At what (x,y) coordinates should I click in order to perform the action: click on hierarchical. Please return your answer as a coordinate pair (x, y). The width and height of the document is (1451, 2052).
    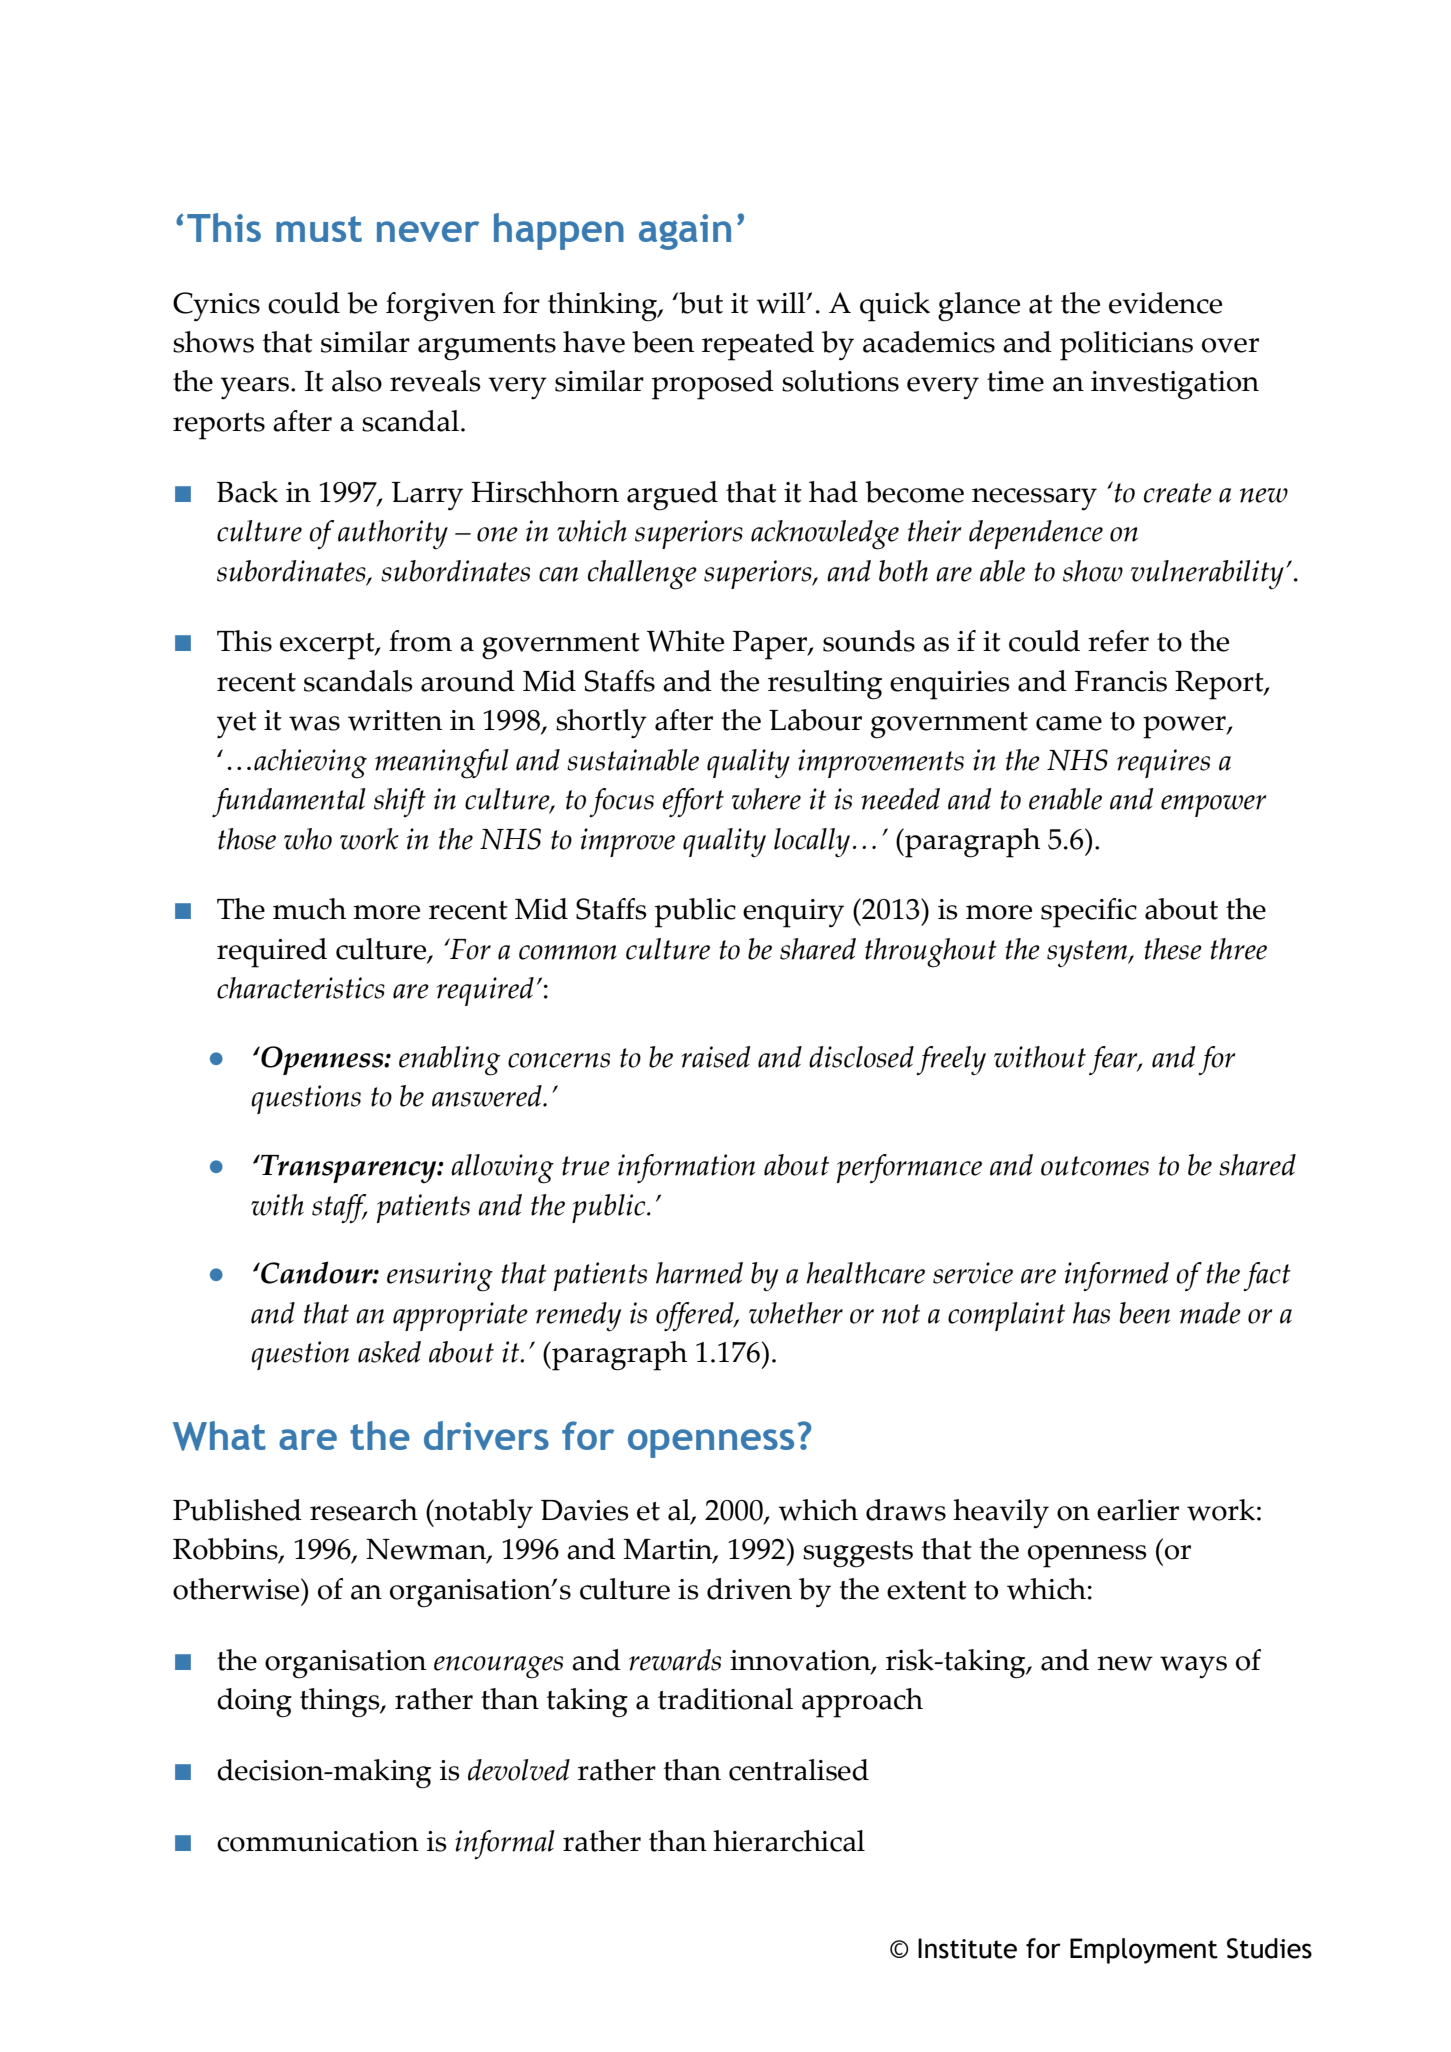
    Looking at the image, I should click on (789, 1841).
